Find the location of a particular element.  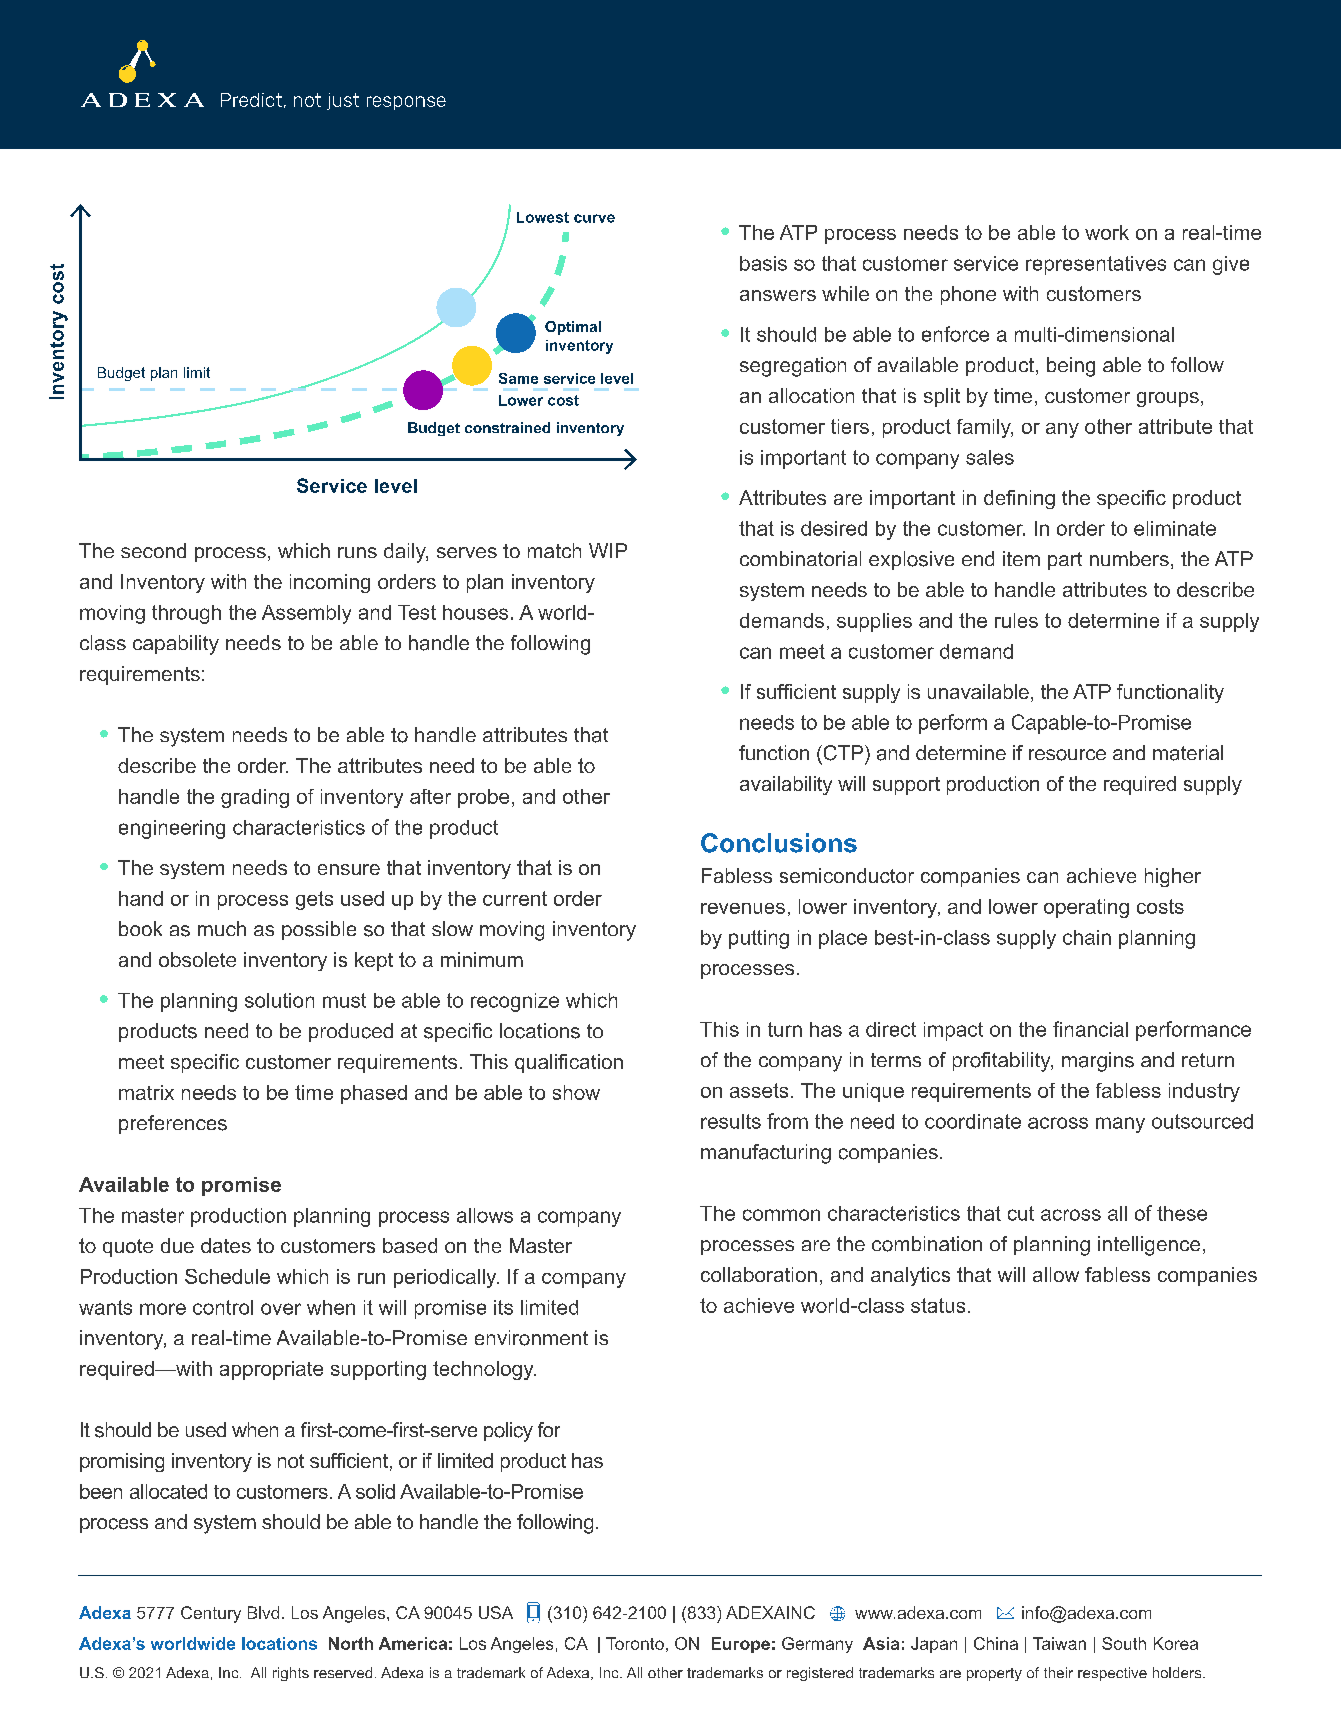

operating is located at coordinates (1086, 908).
